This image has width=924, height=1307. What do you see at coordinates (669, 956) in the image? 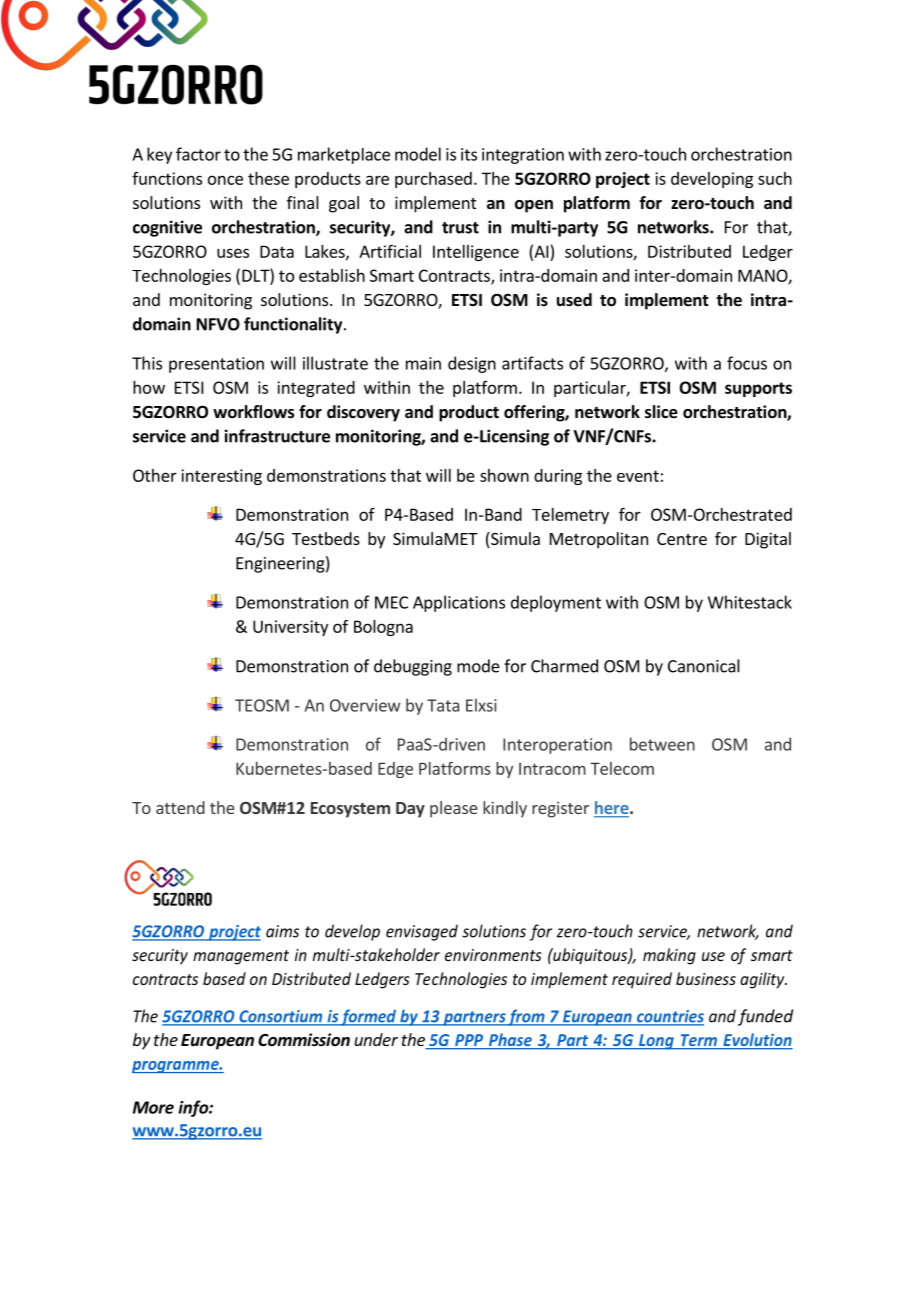
I see `making` at bounding box center [669, 956].
